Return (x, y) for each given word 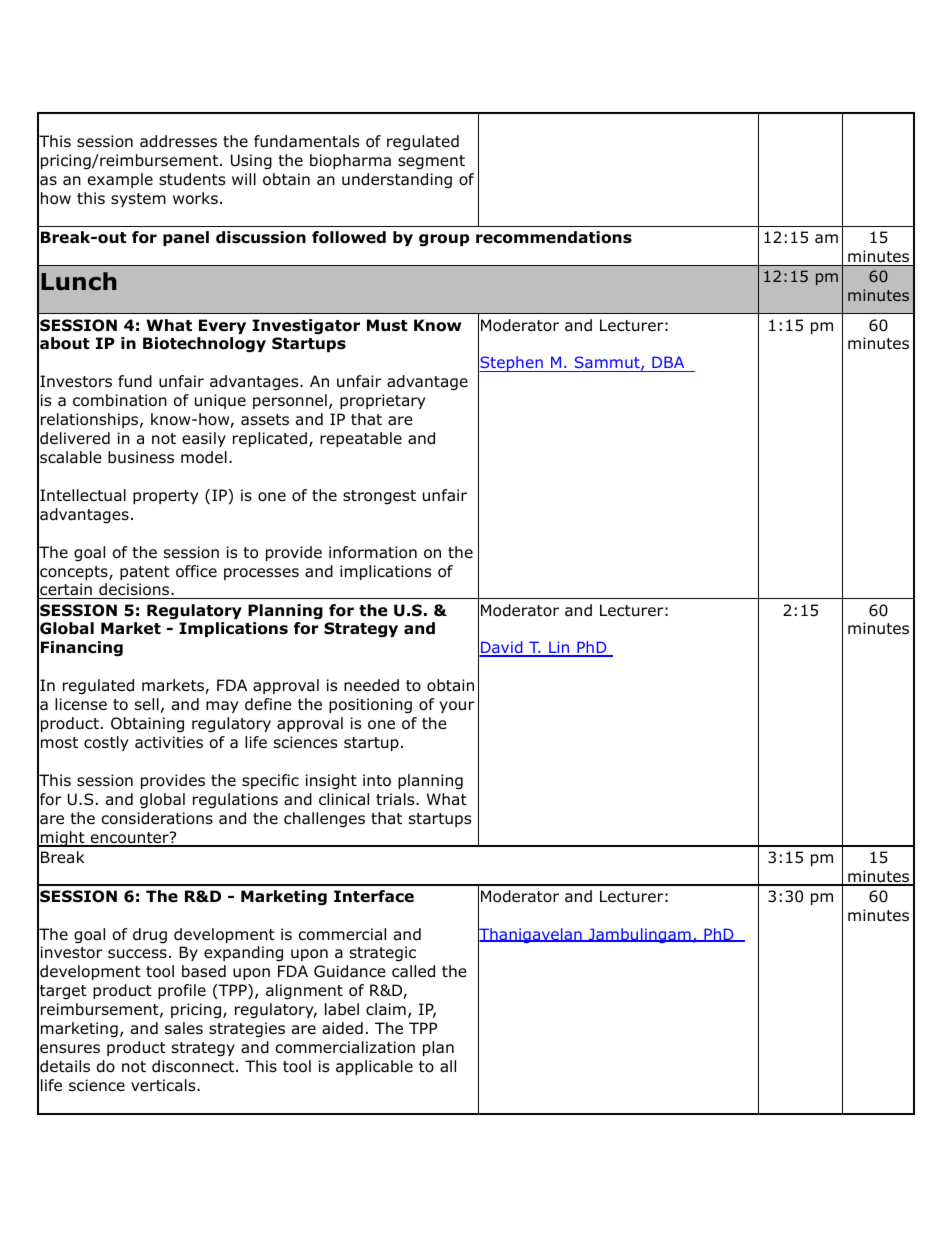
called (413, 971)
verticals (164, 1085)
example (120, 180)
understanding (397, 181)
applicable (374, 1067)
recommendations (554, 237)
